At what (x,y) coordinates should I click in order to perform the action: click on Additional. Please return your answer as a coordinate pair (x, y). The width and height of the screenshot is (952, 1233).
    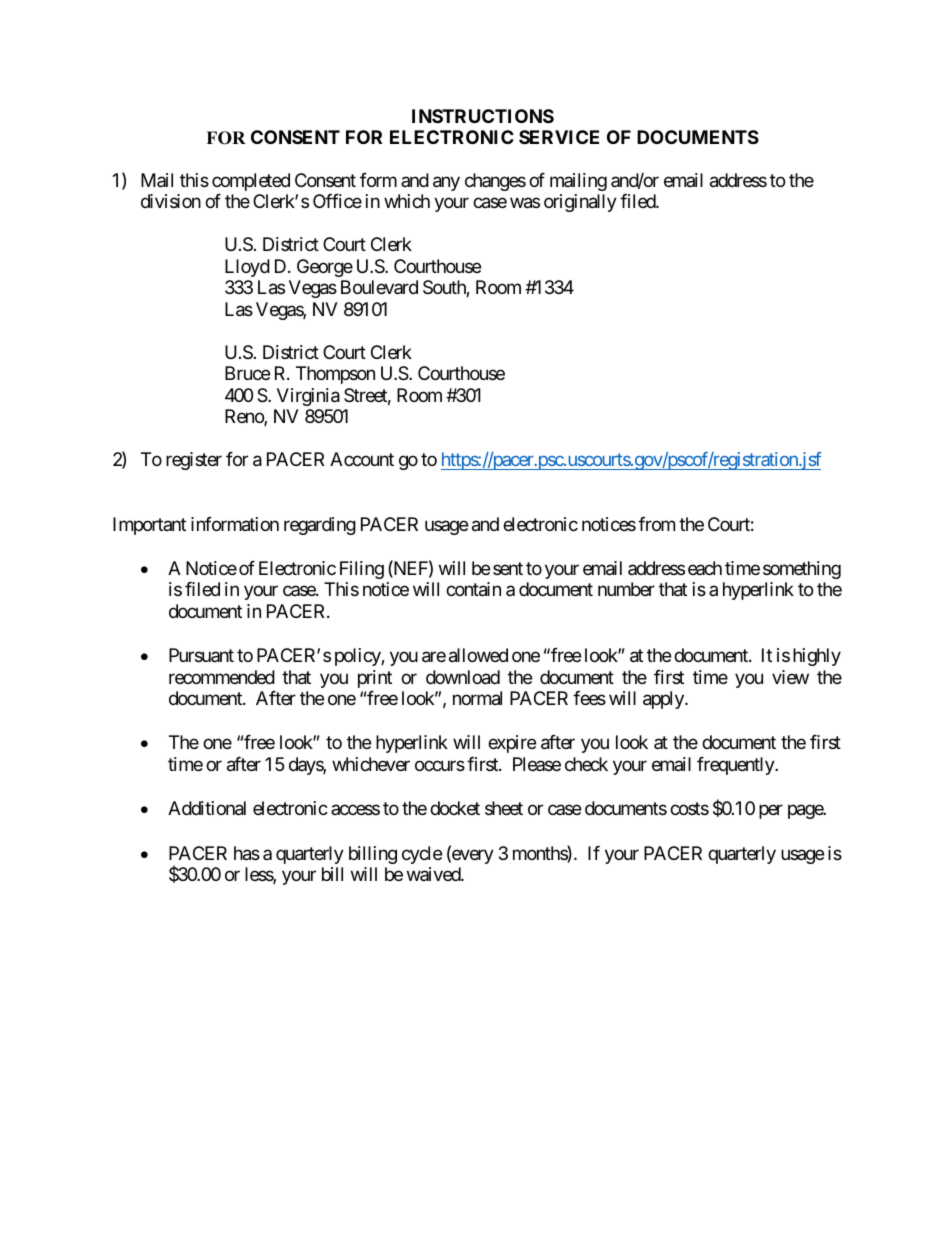
    Looking at the image, I should click on (207, 808).
